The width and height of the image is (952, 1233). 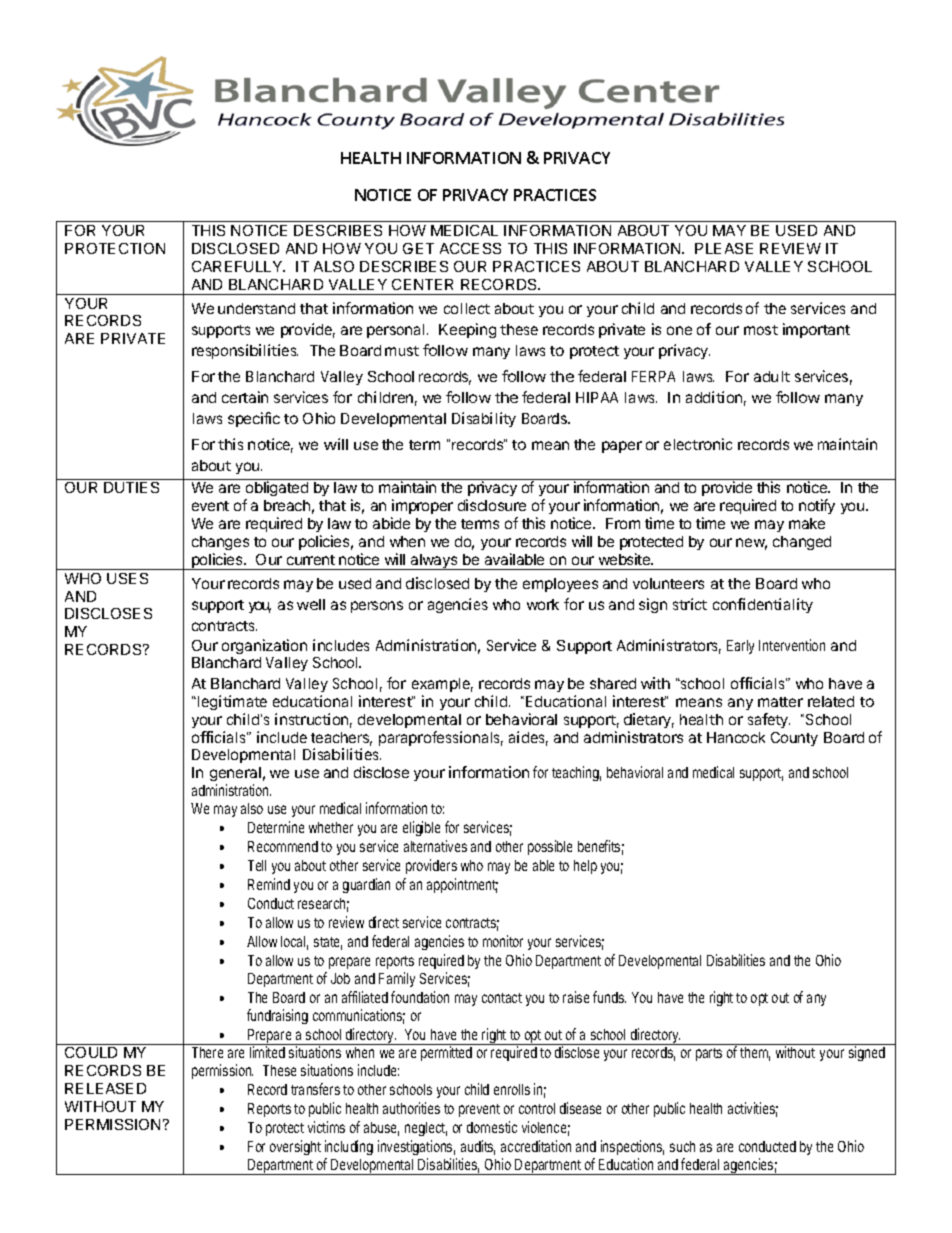 I want to click on teachers, so click(x=341, y=739).
